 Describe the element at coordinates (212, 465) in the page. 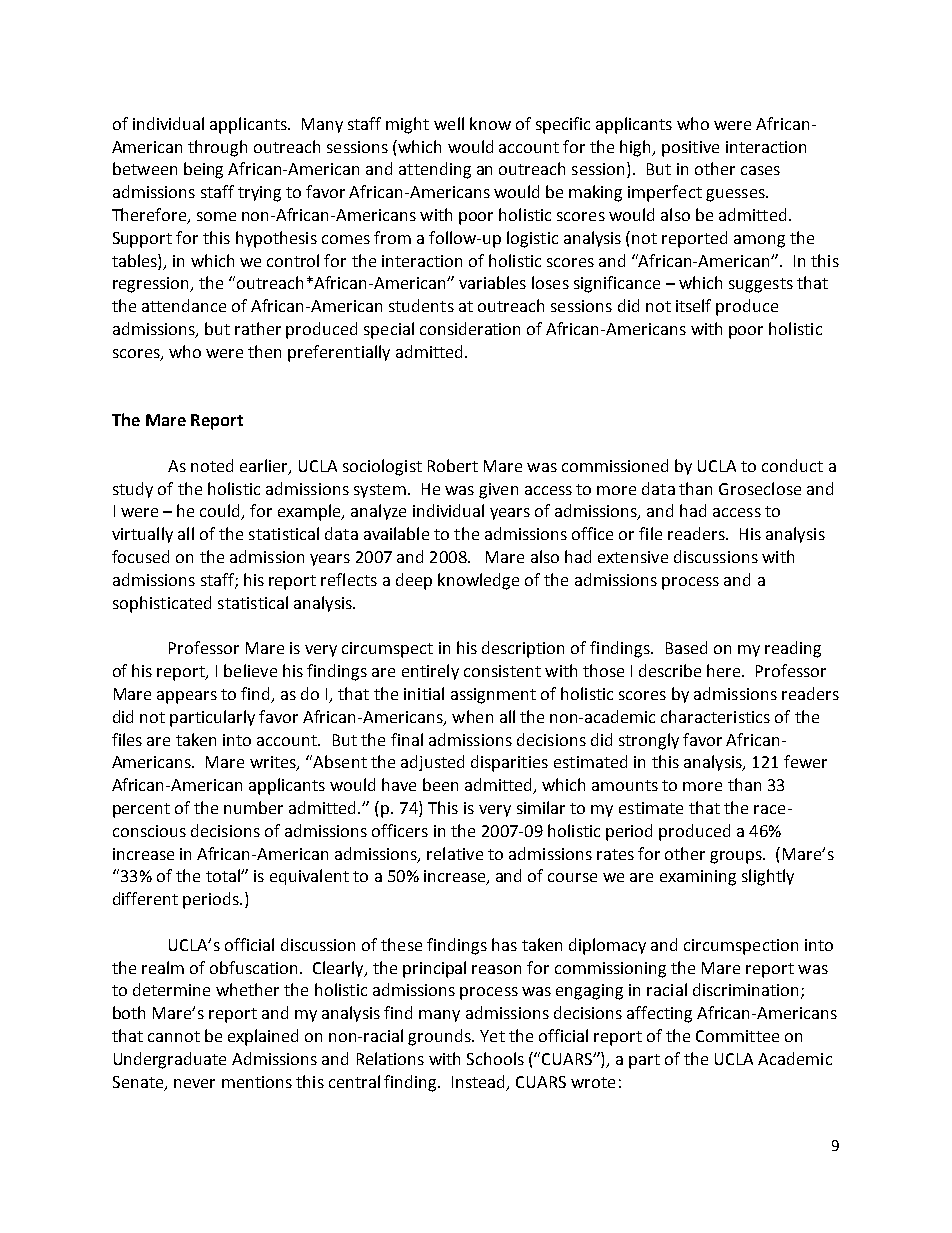

I see `noted` at that location.
